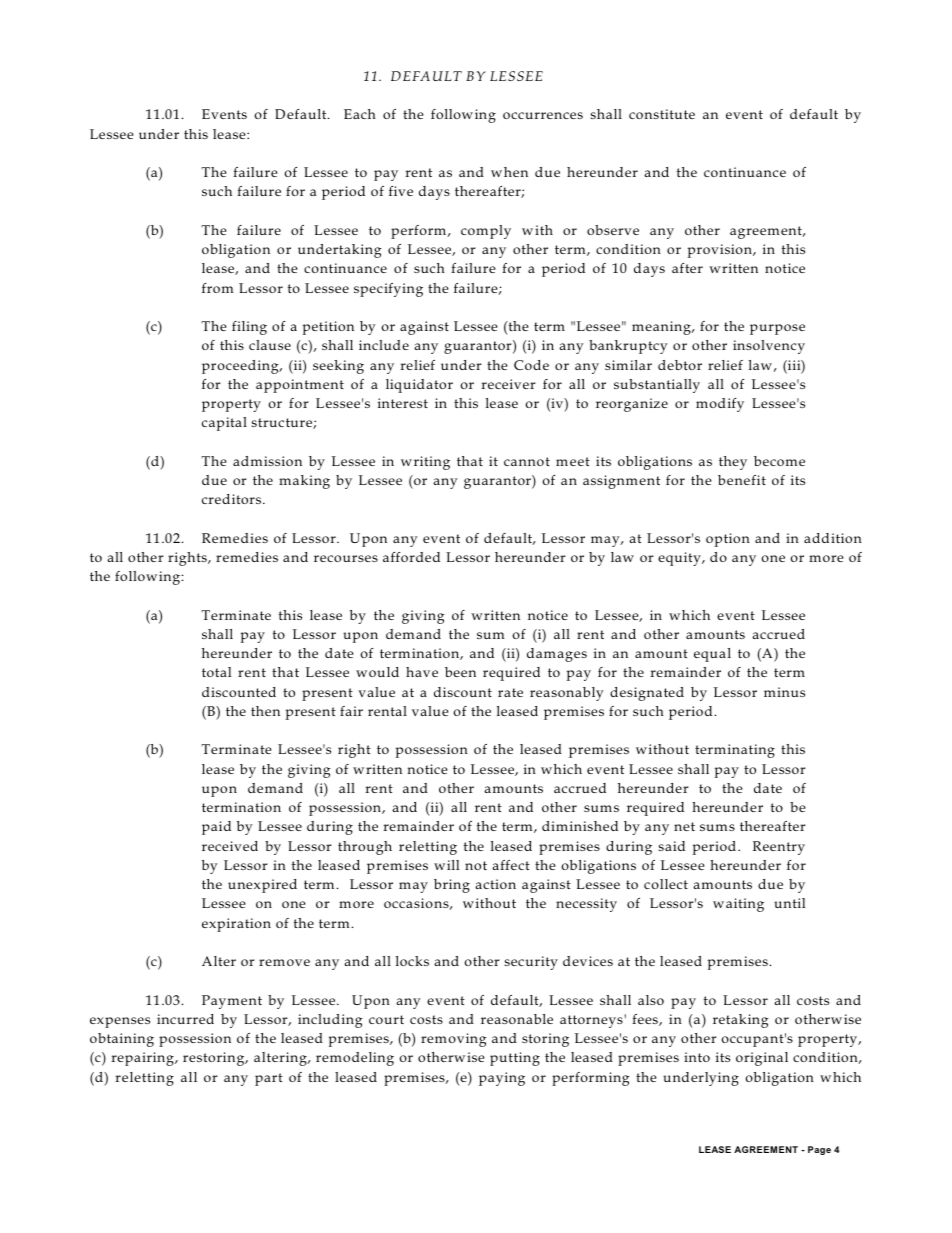  What do you see at coordinates (360, 114) in the screenshot?
I see `Each` at bounding box center [360, 114].
